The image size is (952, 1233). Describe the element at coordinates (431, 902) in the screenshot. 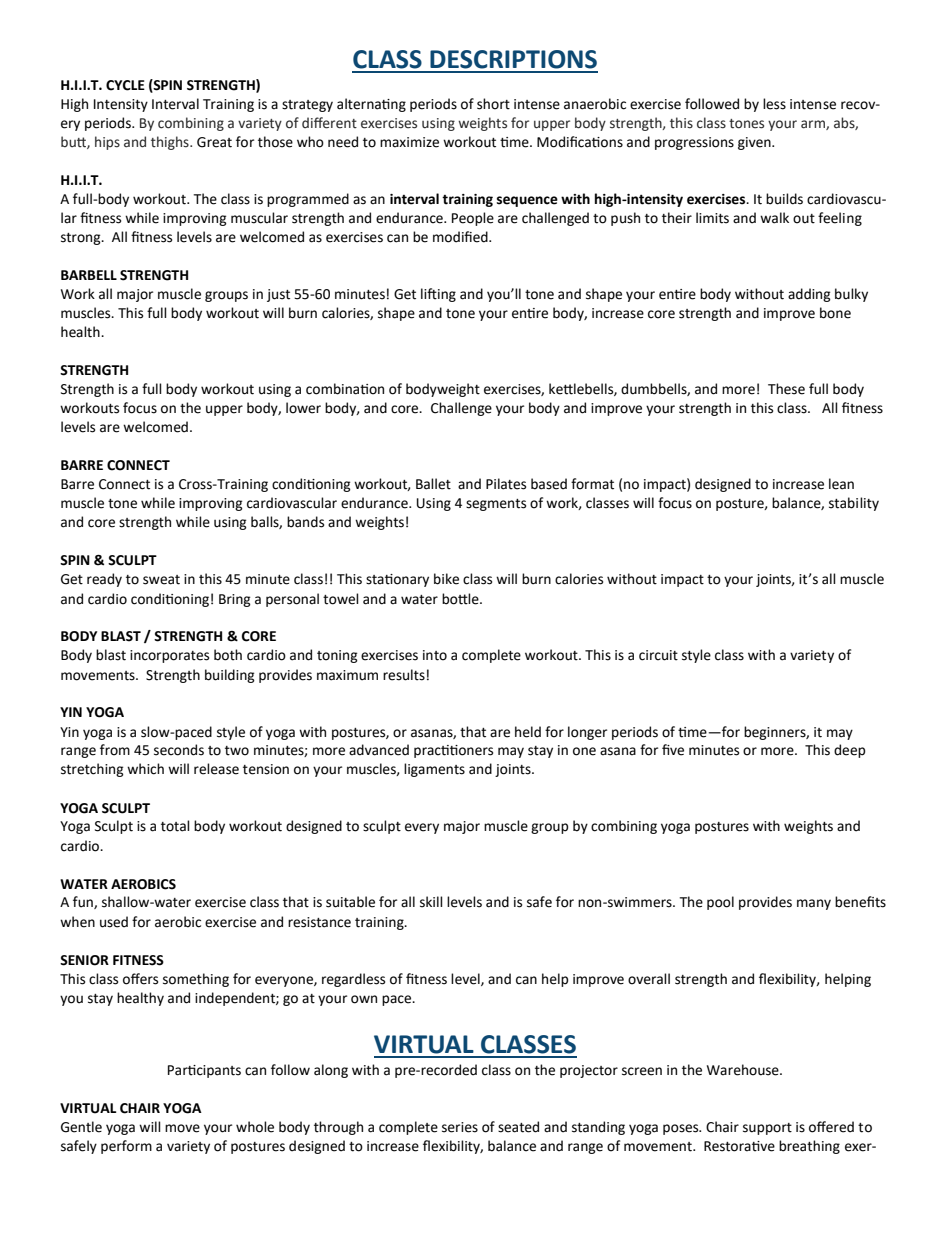

I see `skill` at that location.
